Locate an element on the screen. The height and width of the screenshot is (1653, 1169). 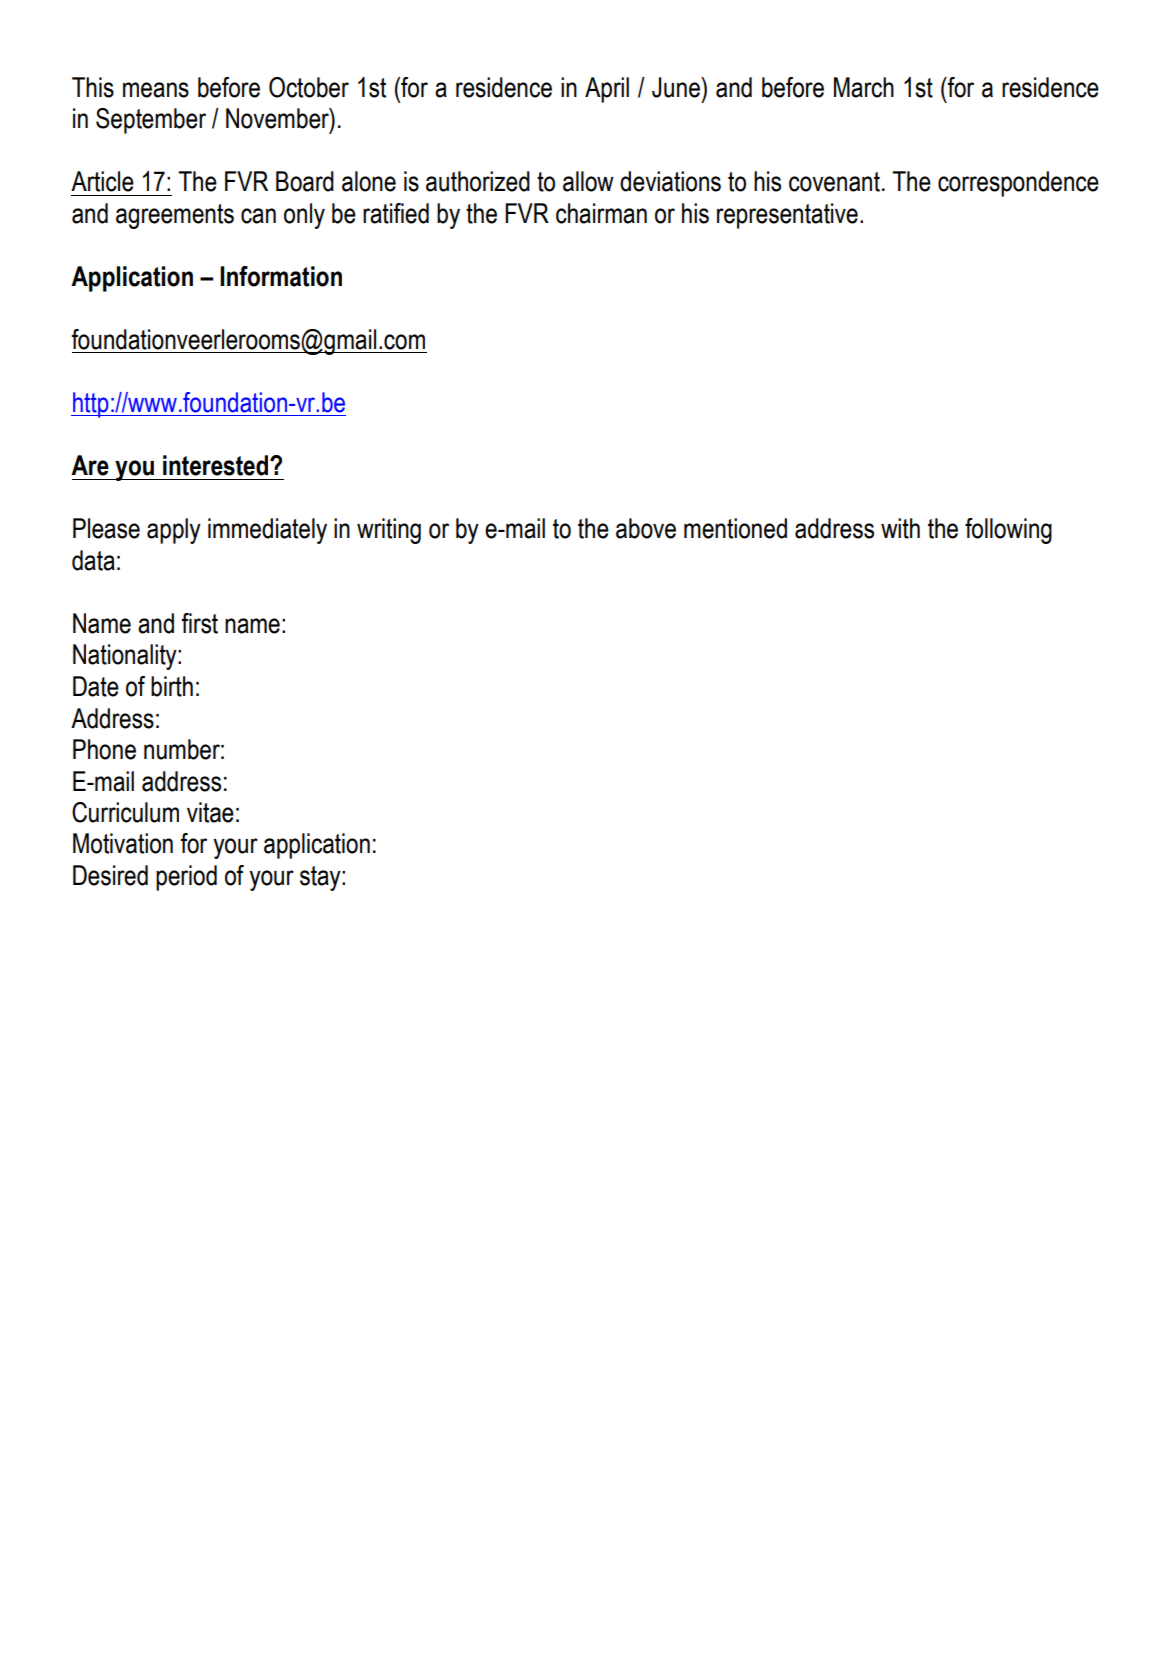
September is located at coordinates (151, 121).
